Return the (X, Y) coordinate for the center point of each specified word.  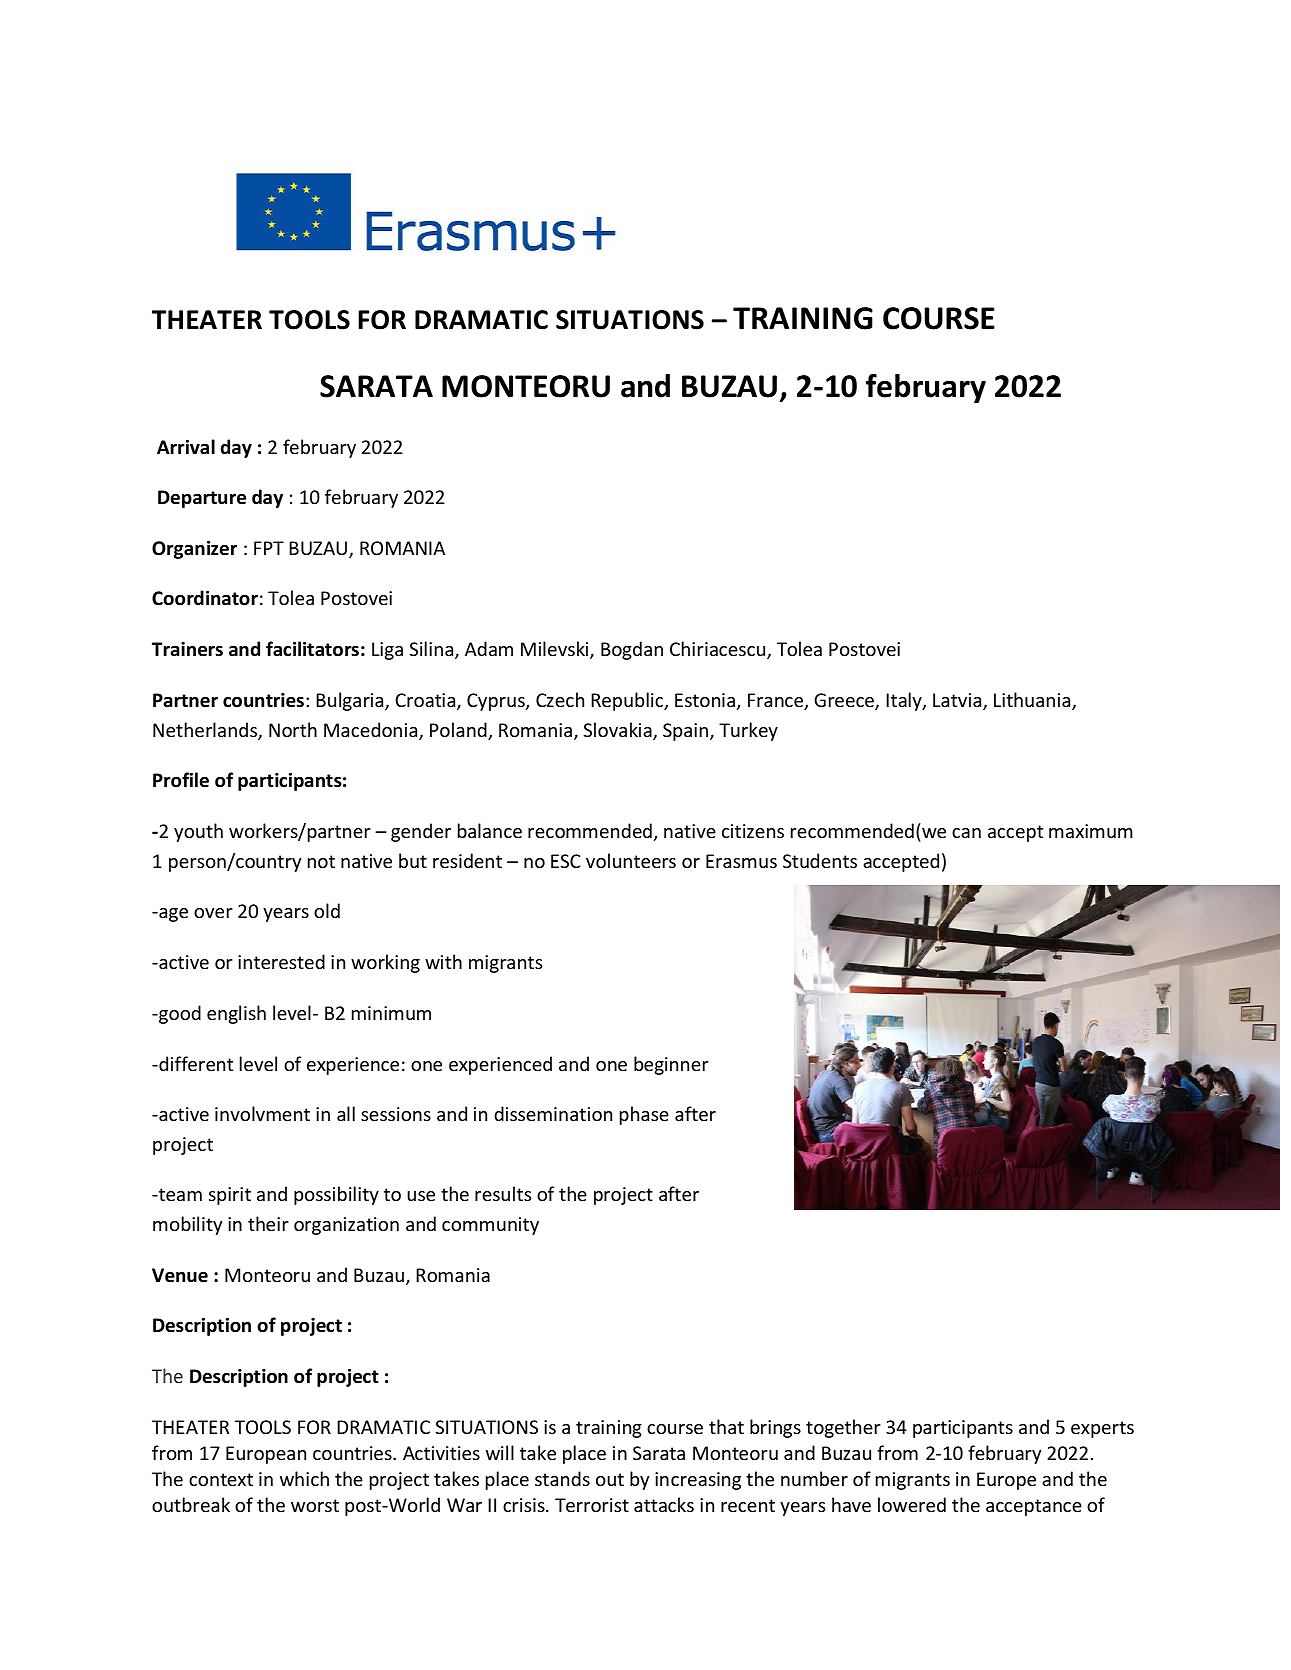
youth (198, 832)
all (346, 1113)
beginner (671, 1065)
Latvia (958, 701)
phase (644, 1115)
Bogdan (632, 650)
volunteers (631, 860)
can (966, 833)
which (304, 1478)
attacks (664, 1504)
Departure (202, 499)
